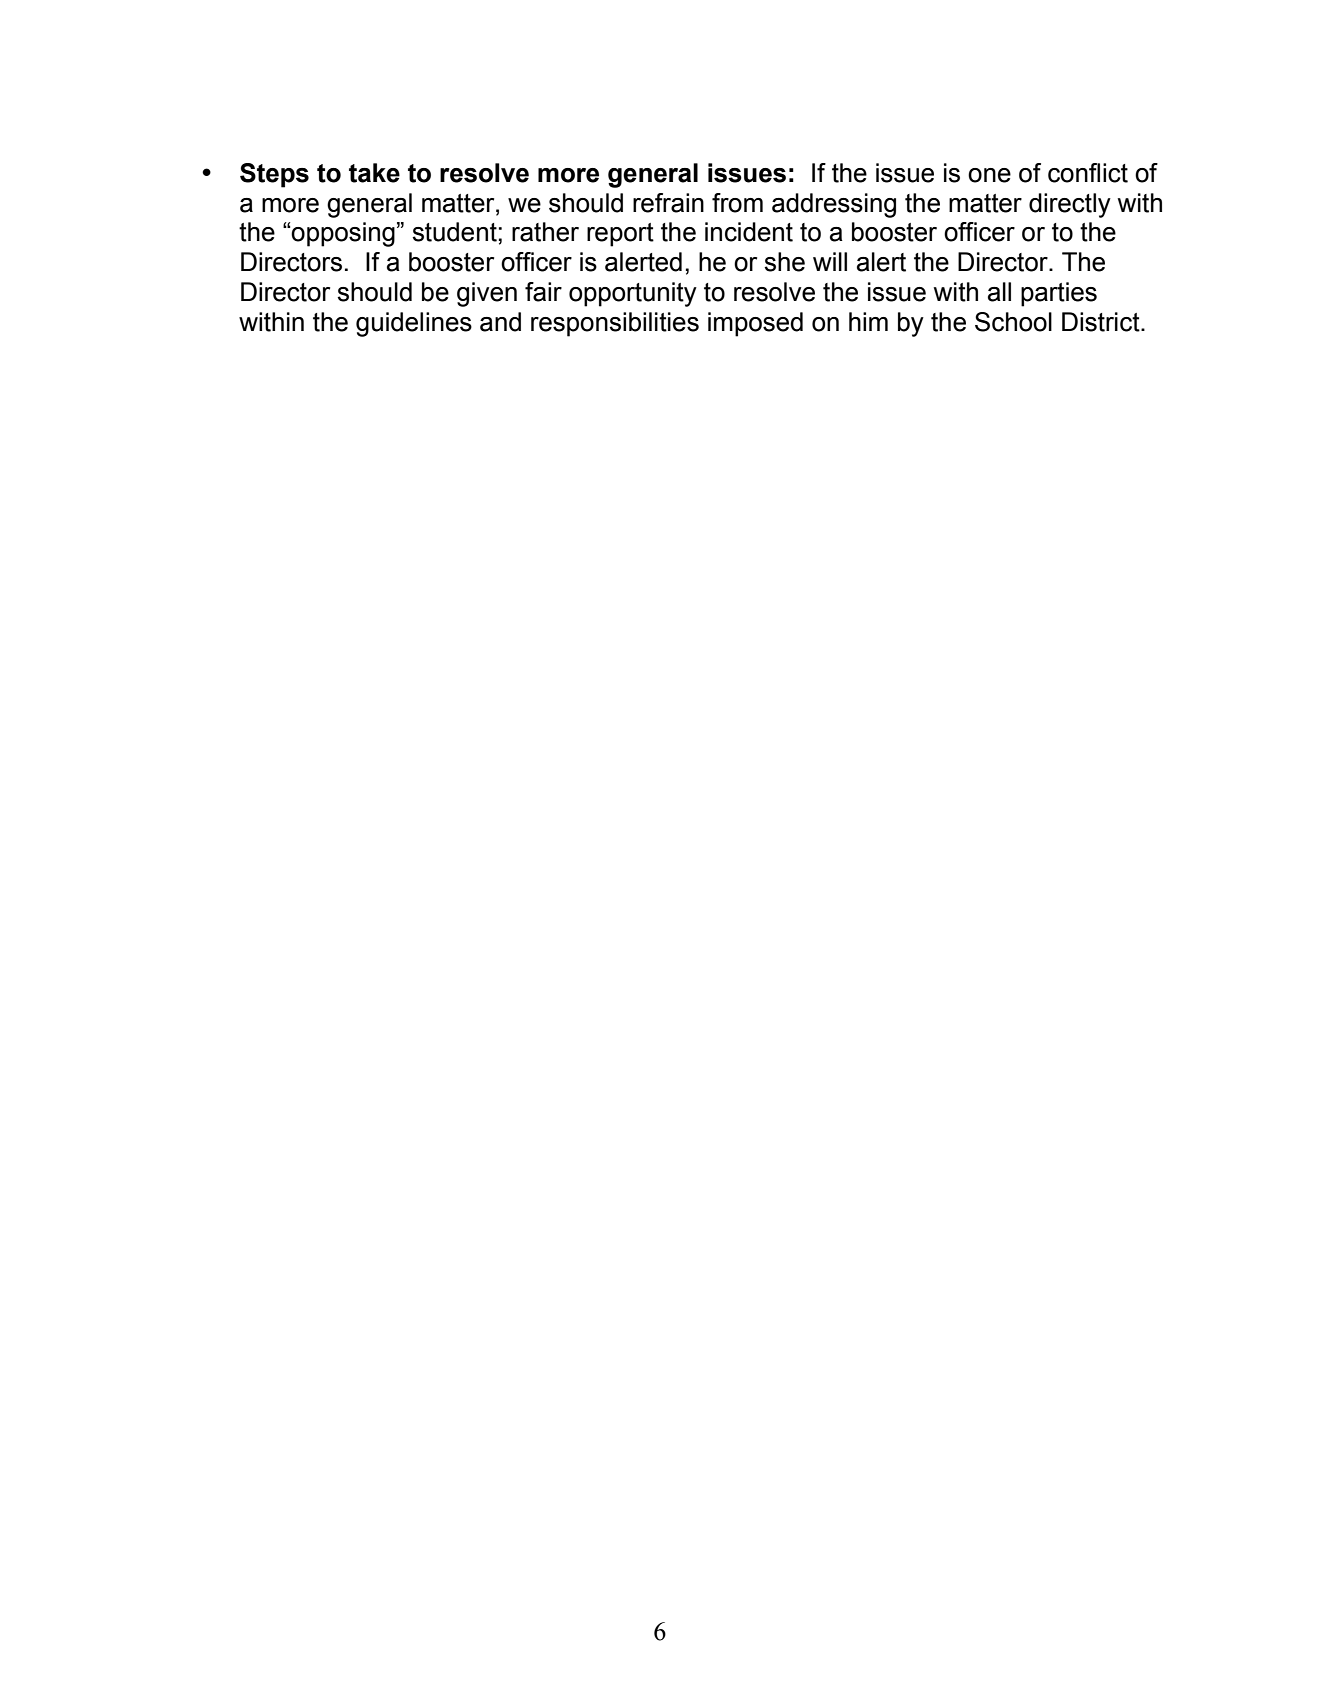  I want to click on directly, so click(1070, 205).
